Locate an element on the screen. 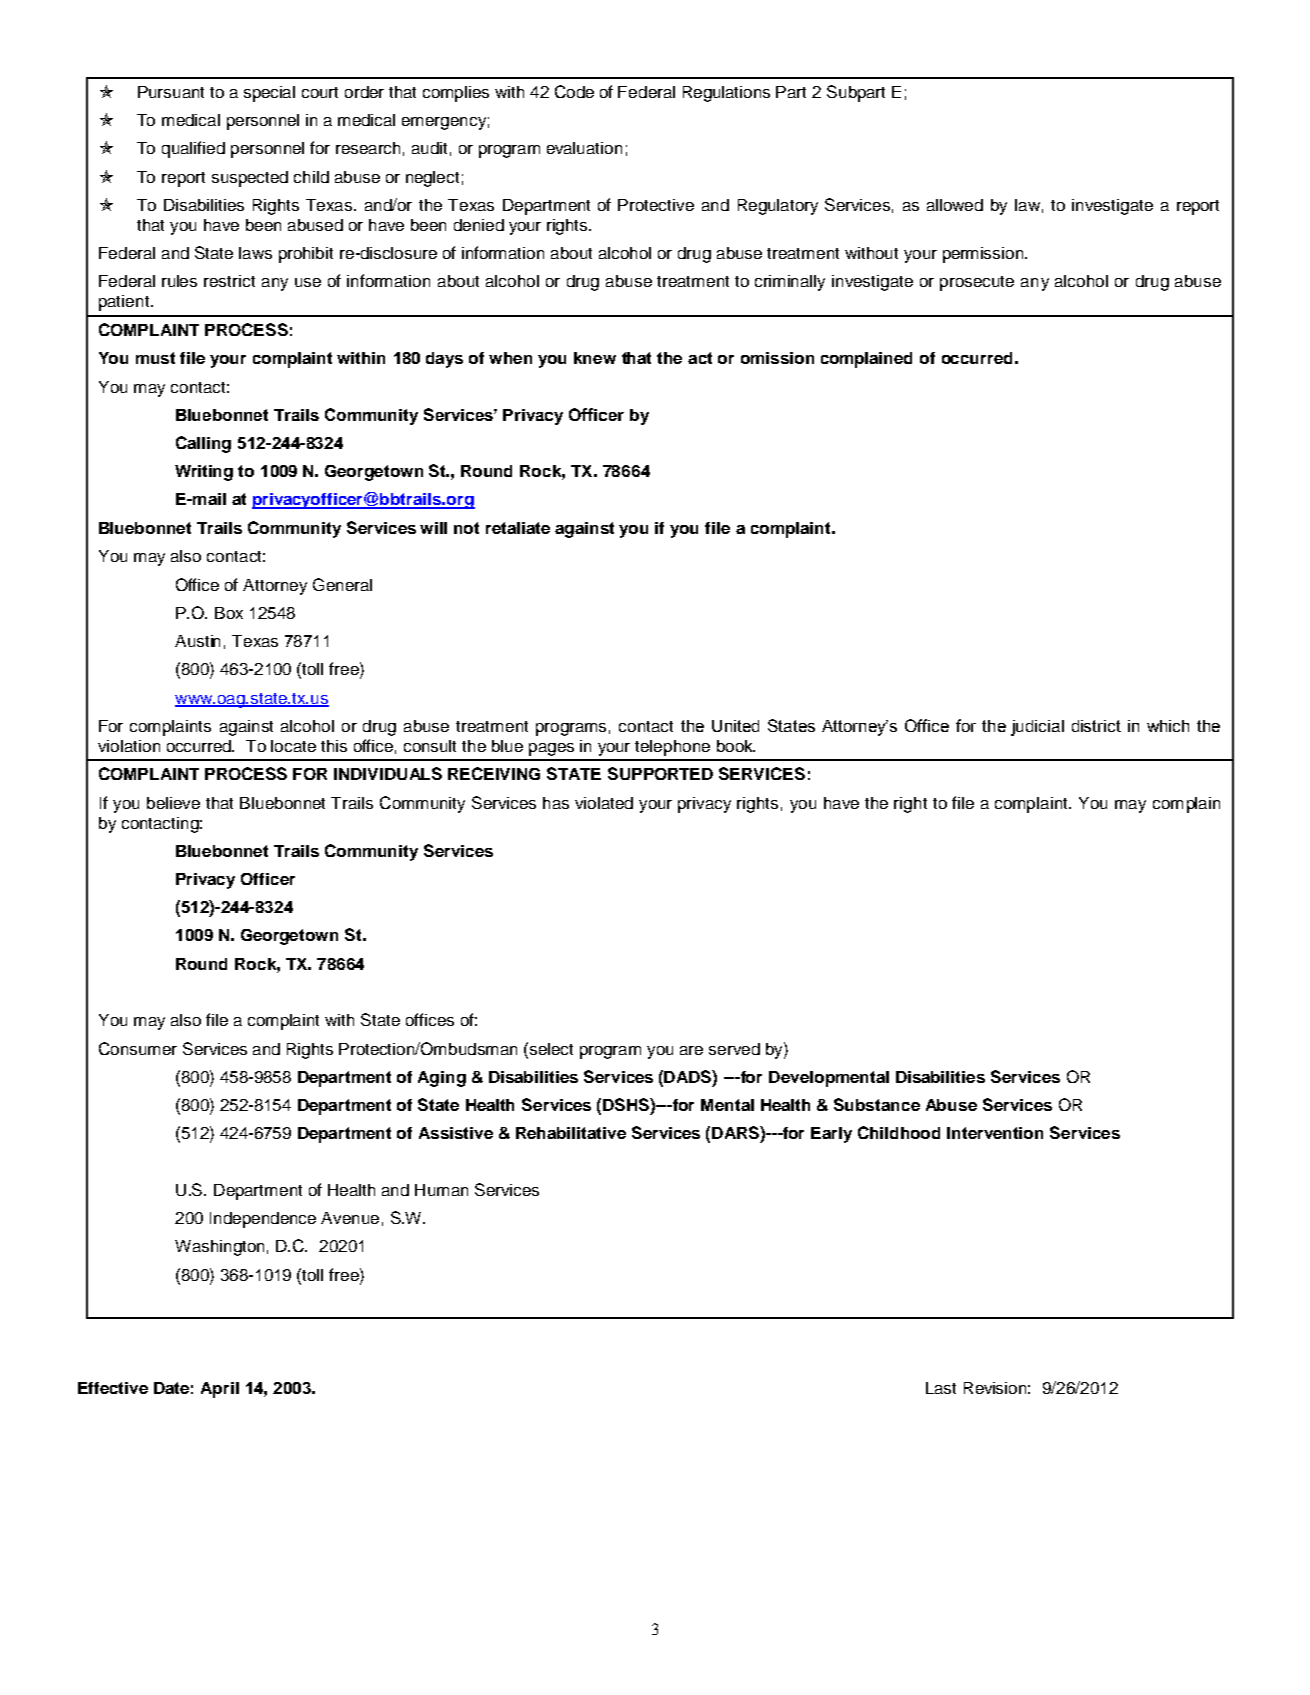  retaliate is located at coordinates (518, 528).
